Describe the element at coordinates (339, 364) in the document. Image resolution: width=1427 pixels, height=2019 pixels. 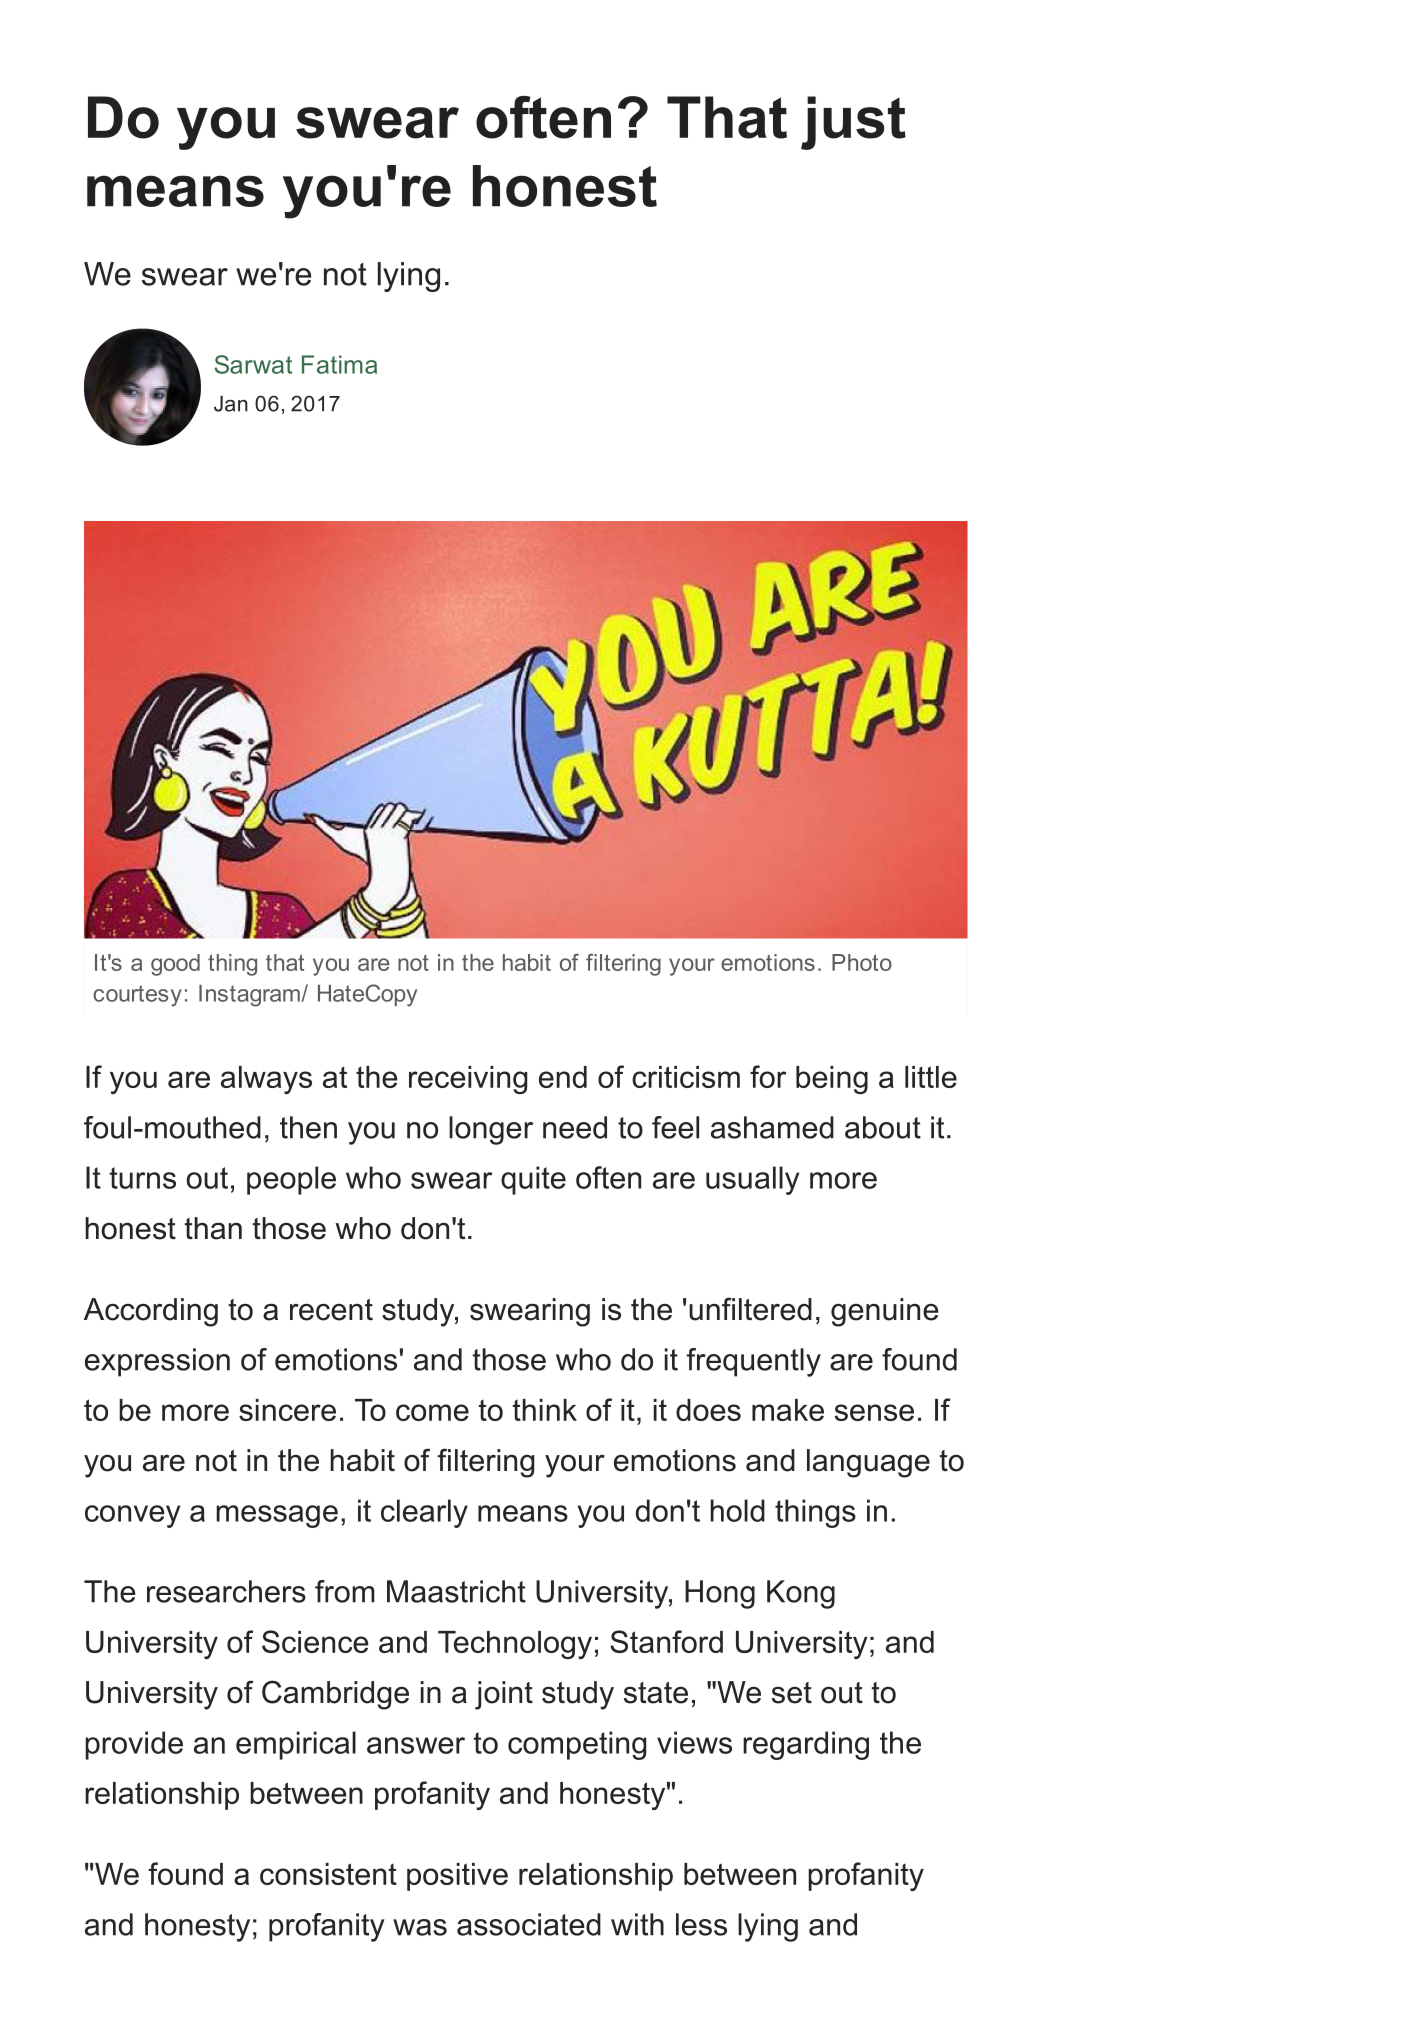
I see `Fatima` at that location.
